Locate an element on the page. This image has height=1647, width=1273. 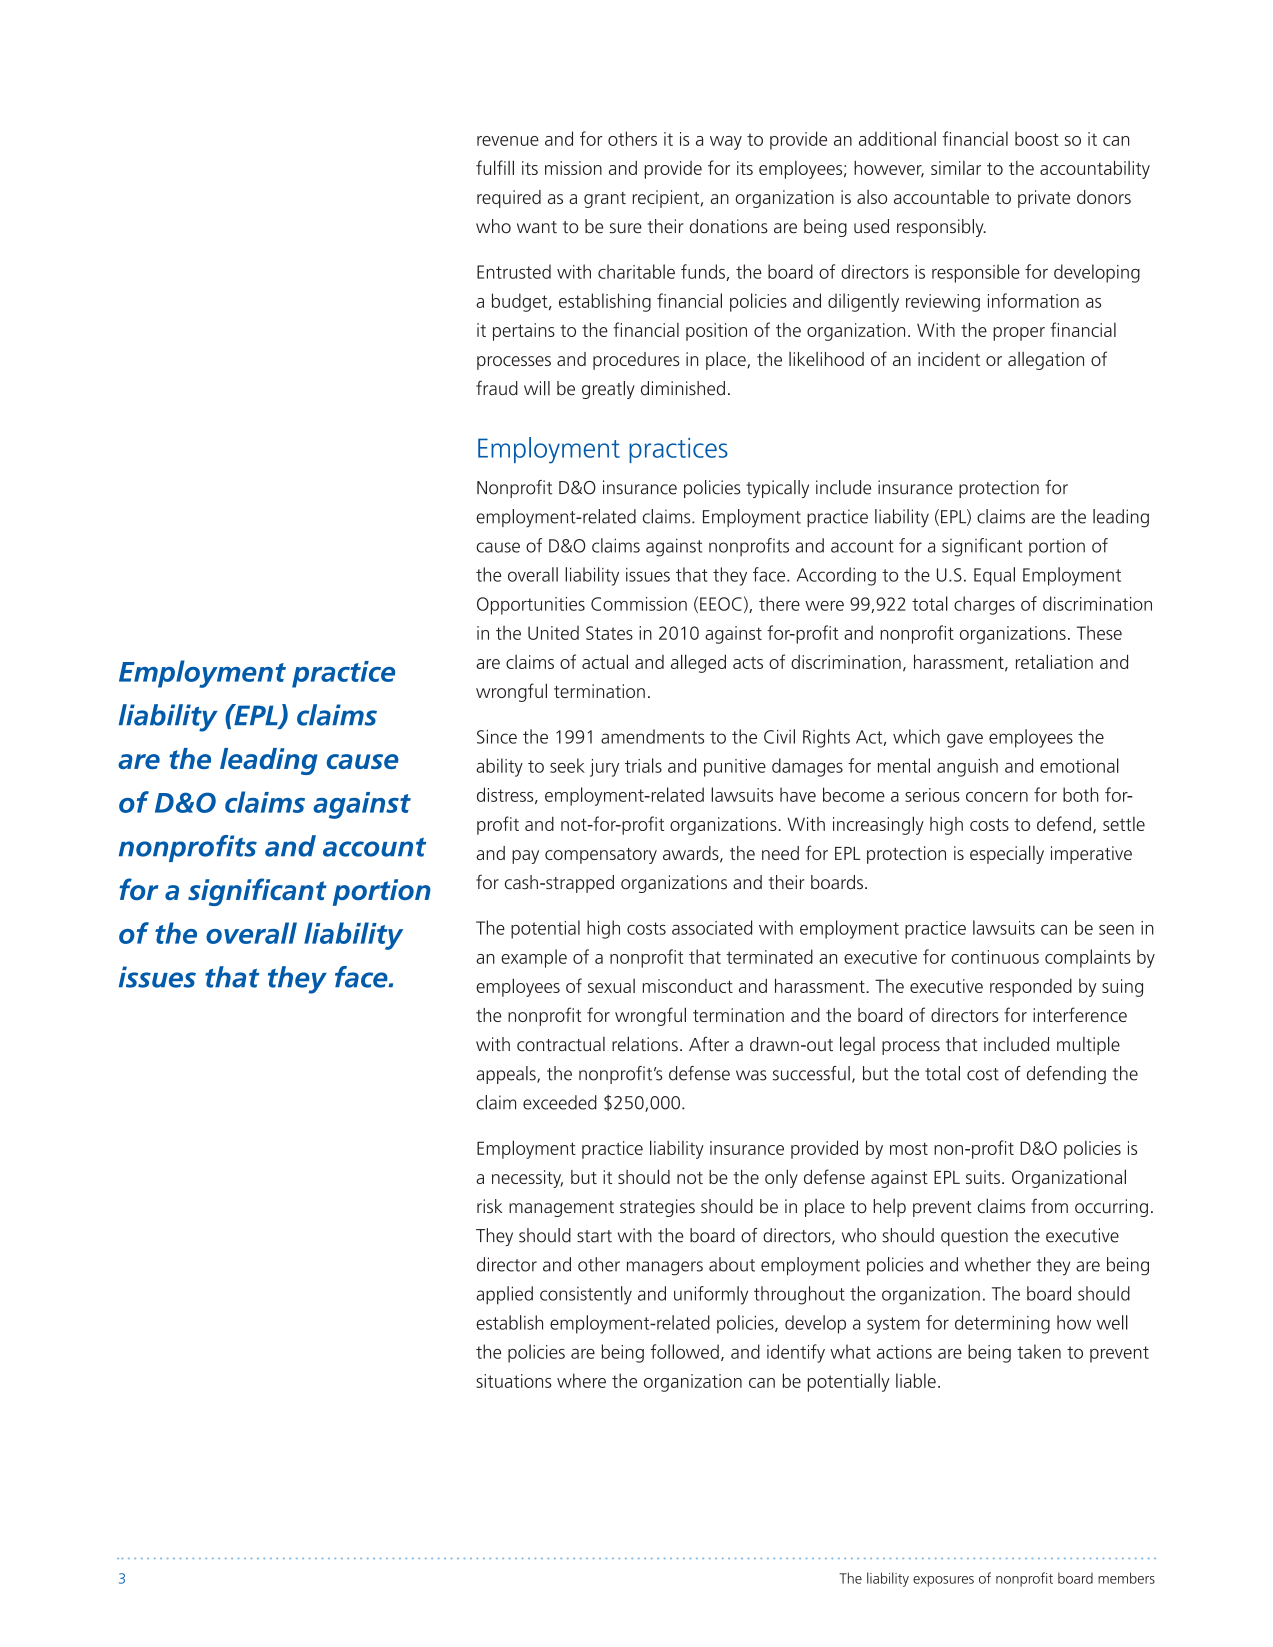
grant is located at coordinates (605, 200).
